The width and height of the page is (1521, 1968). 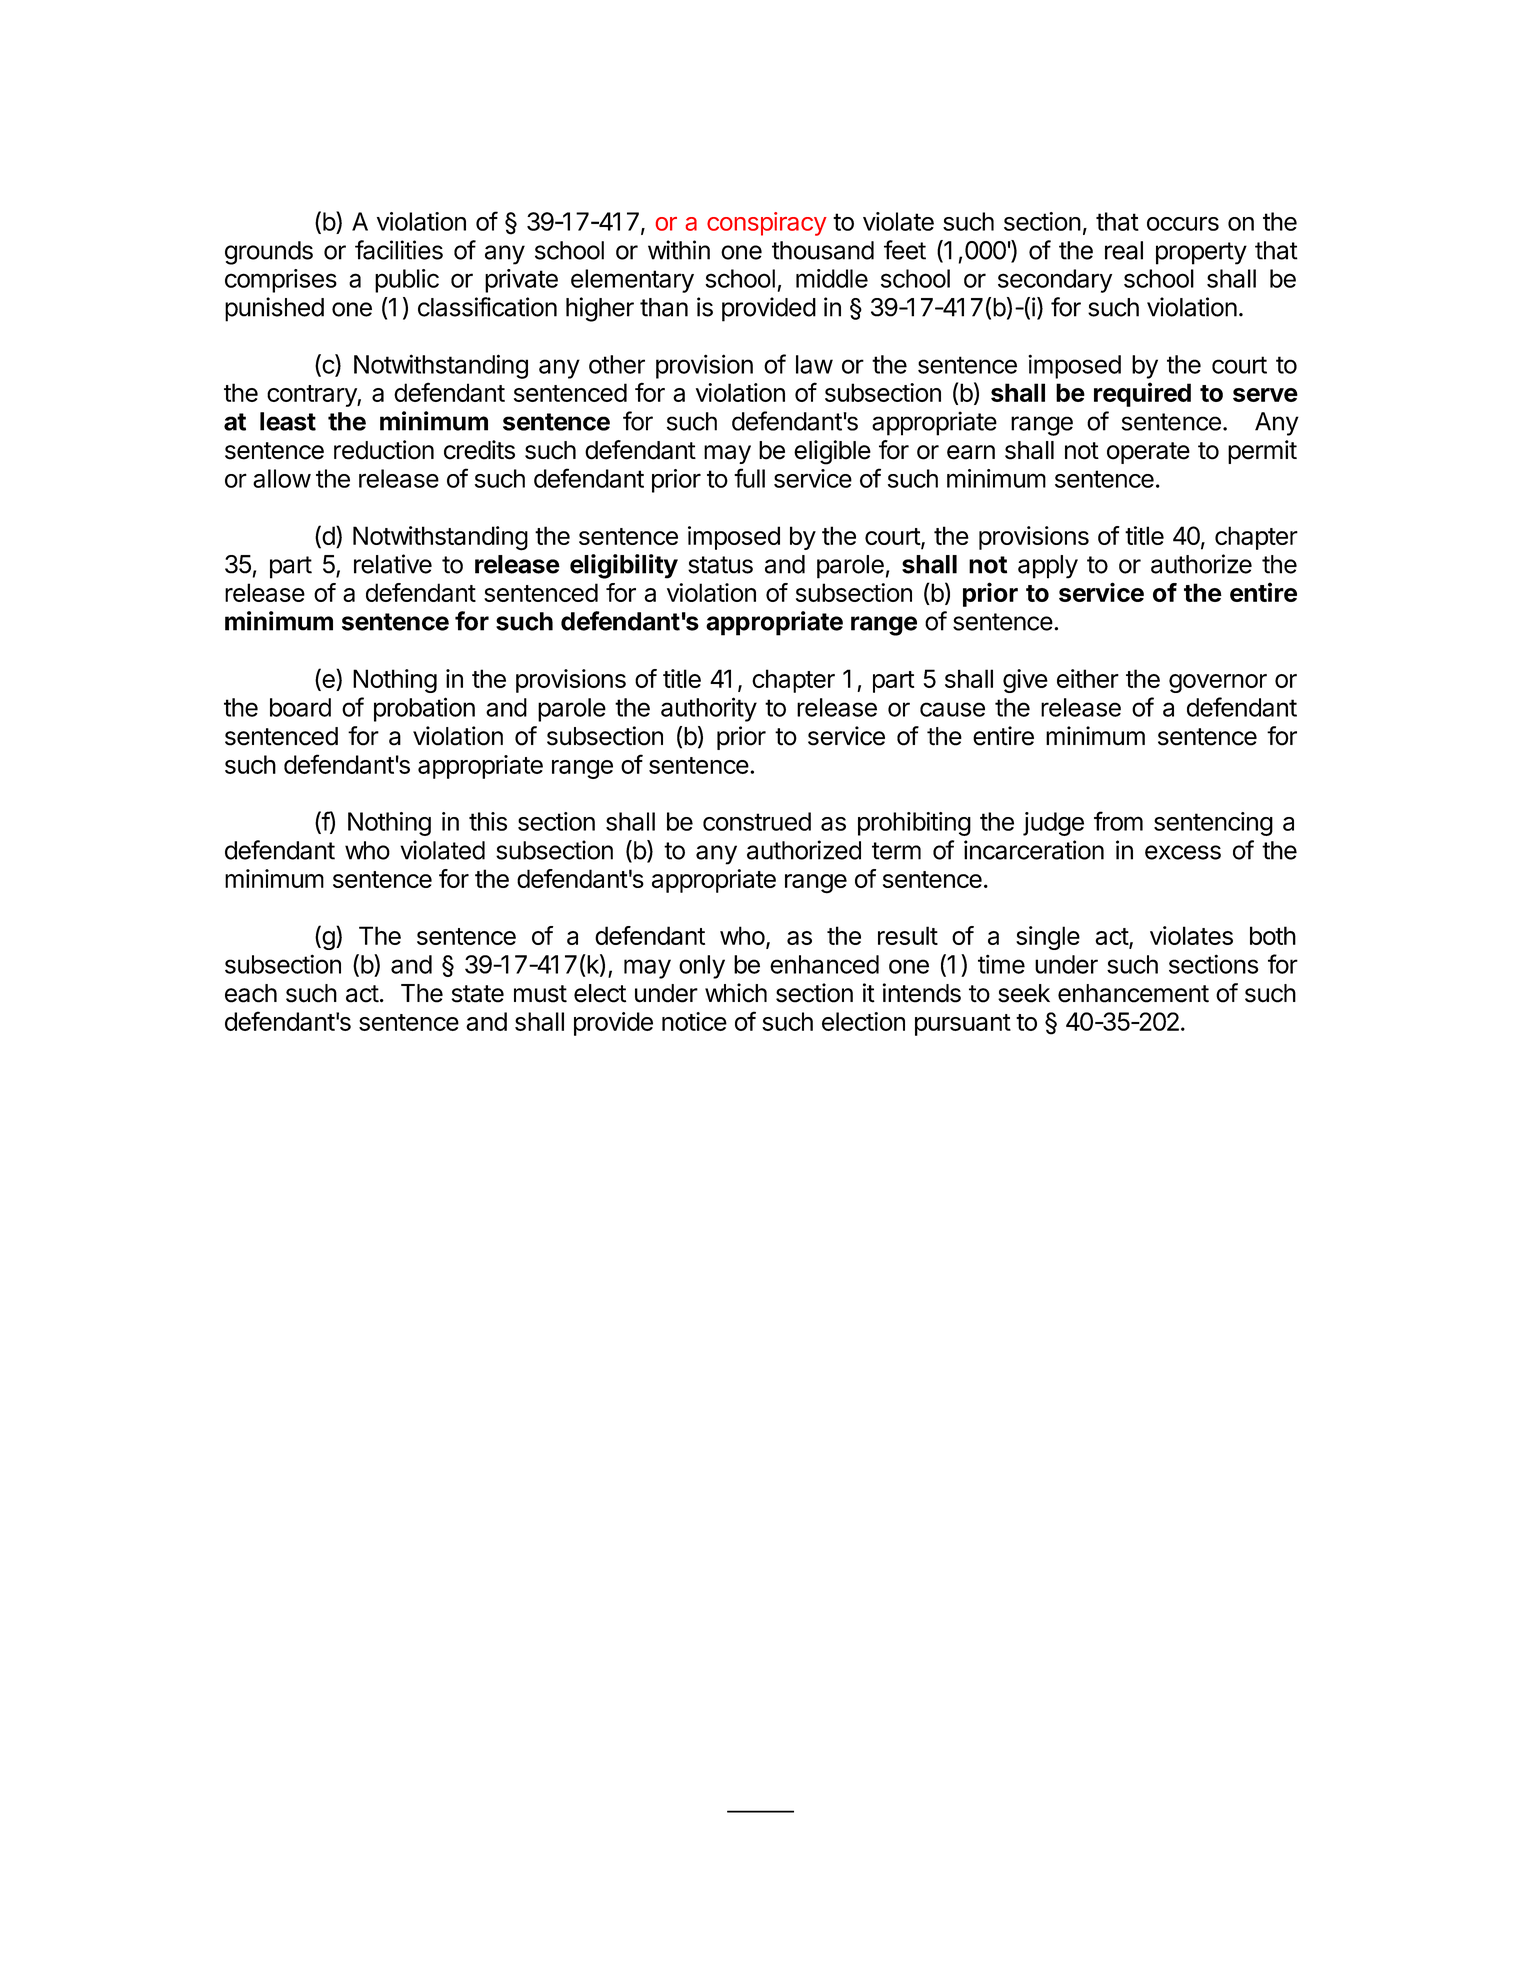 What do you see at coordinates (1183, 852) in the page?
I see `excess` at bounding box center [1183, 852].
